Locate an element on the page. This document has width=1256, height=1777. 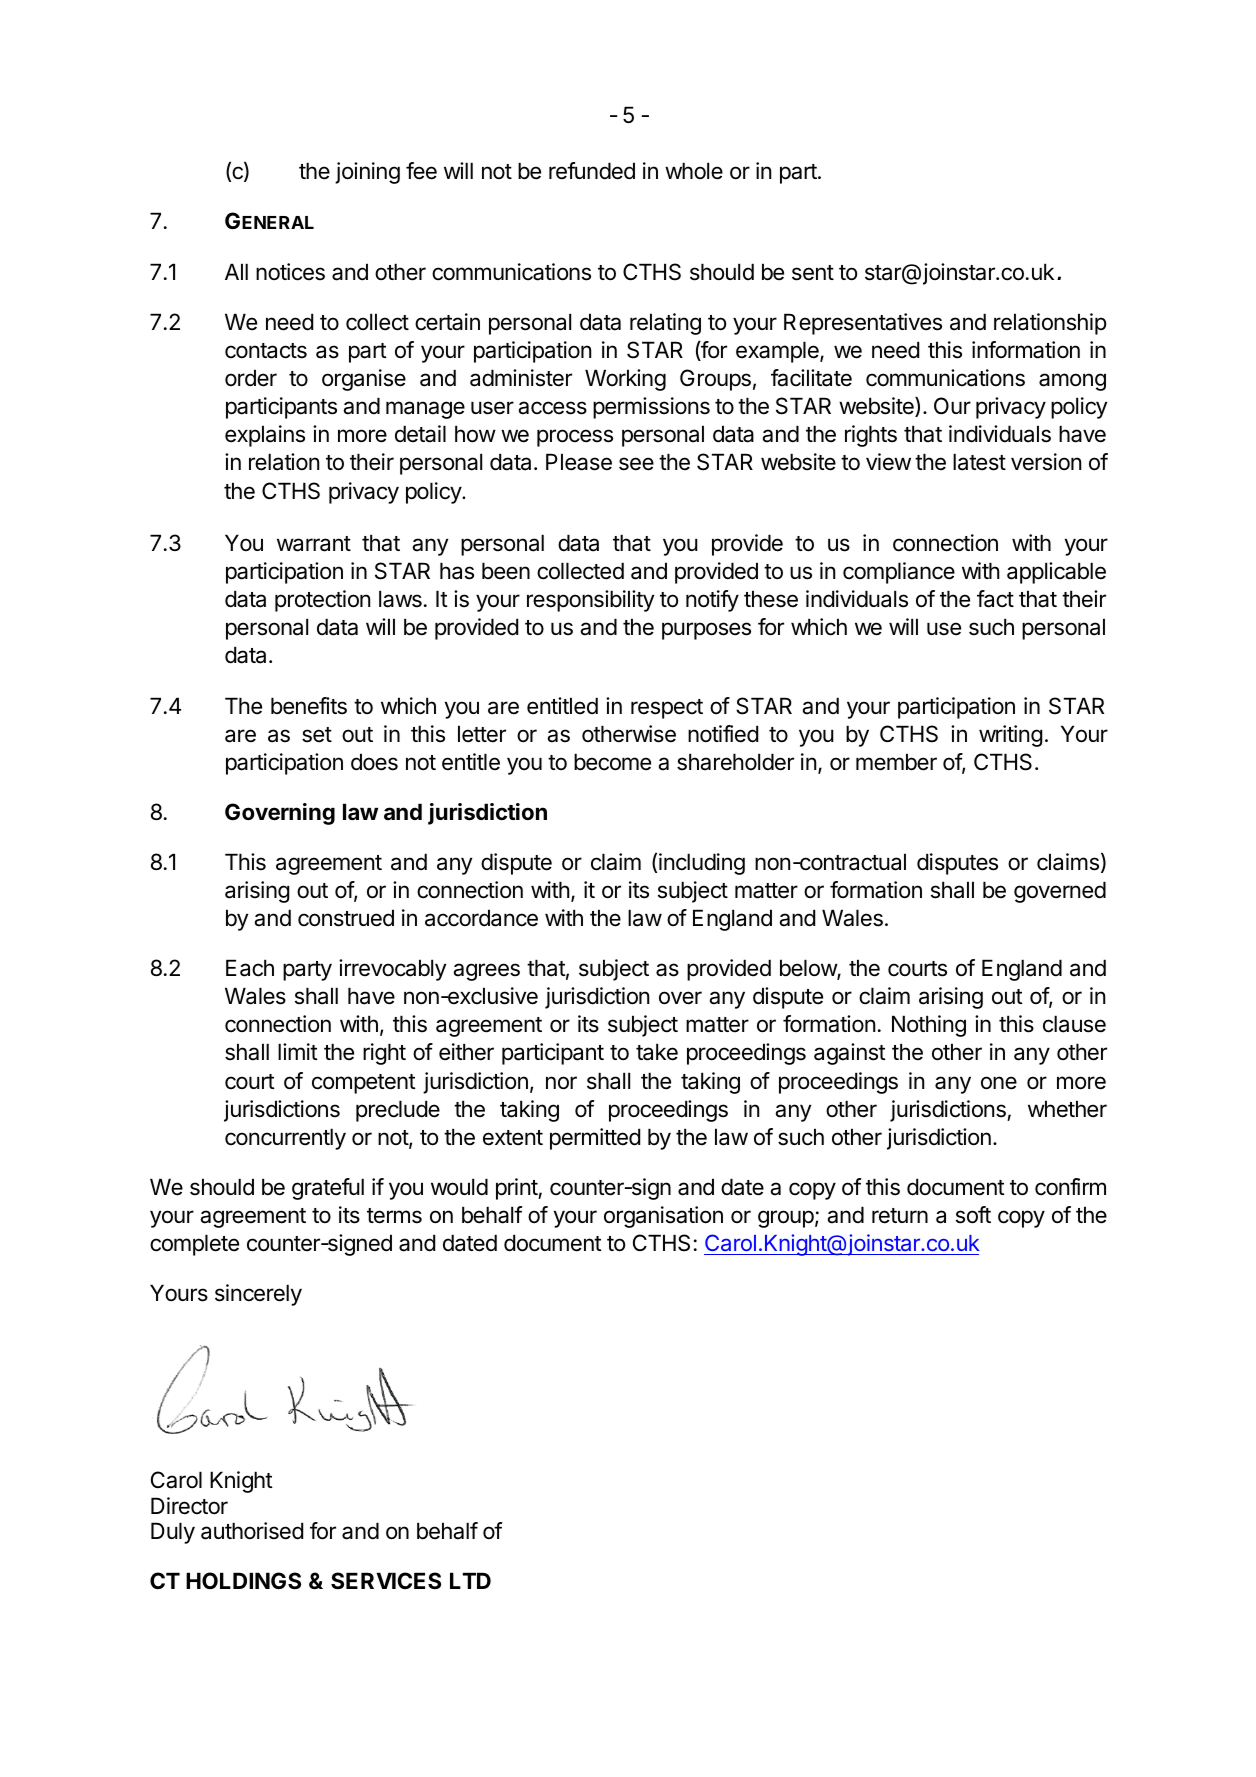
LTD is located at coordinates (470, 1580).
